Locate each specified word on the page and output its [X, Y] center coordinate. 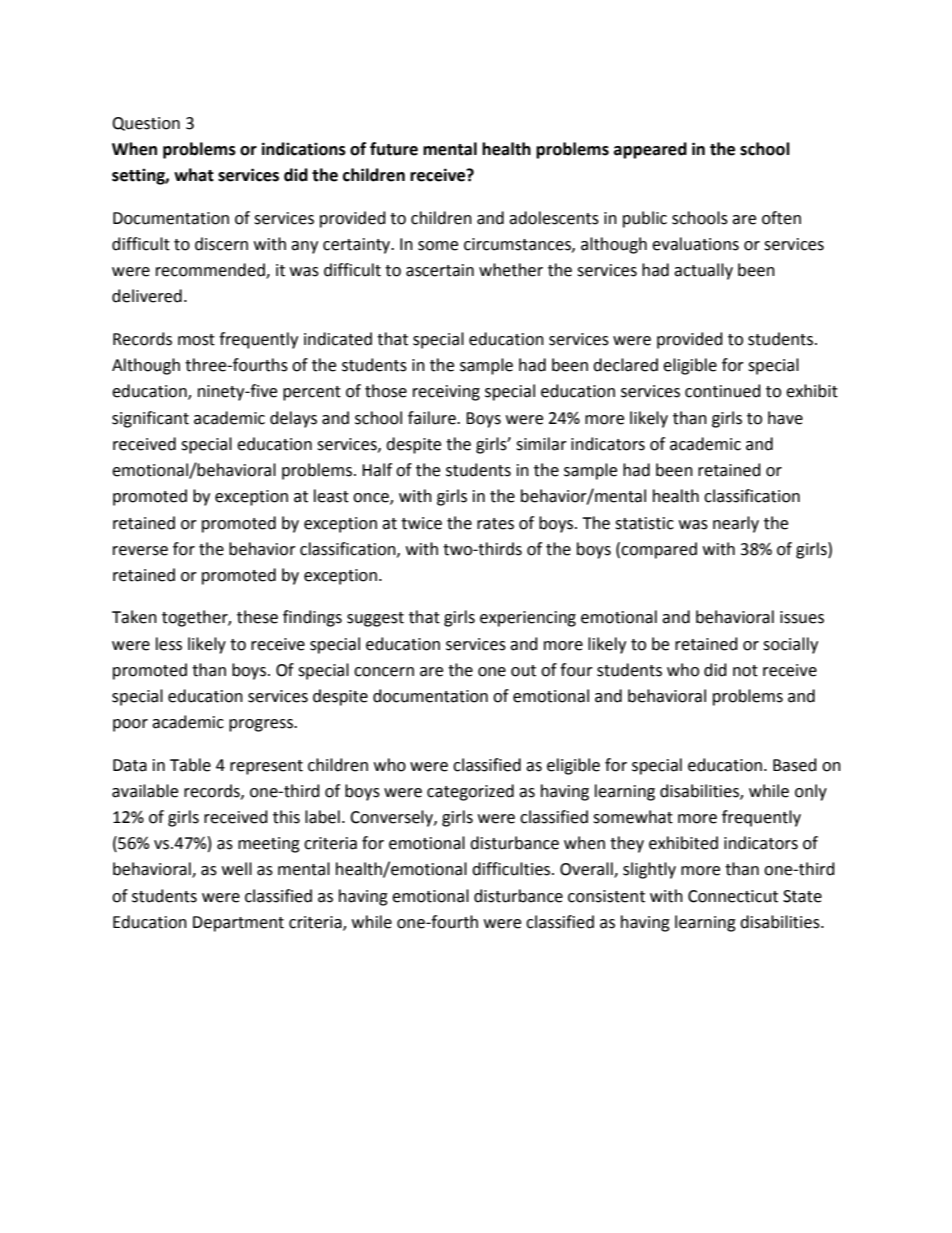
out [523, 671]
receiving [446, 393]
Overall [587, 870]
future [394, 149]
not [745, 671]
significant [150, 419]
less [169, 644]
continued [723, 391]
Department [238, 924]
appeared [650, 150]
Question [146, 124]
